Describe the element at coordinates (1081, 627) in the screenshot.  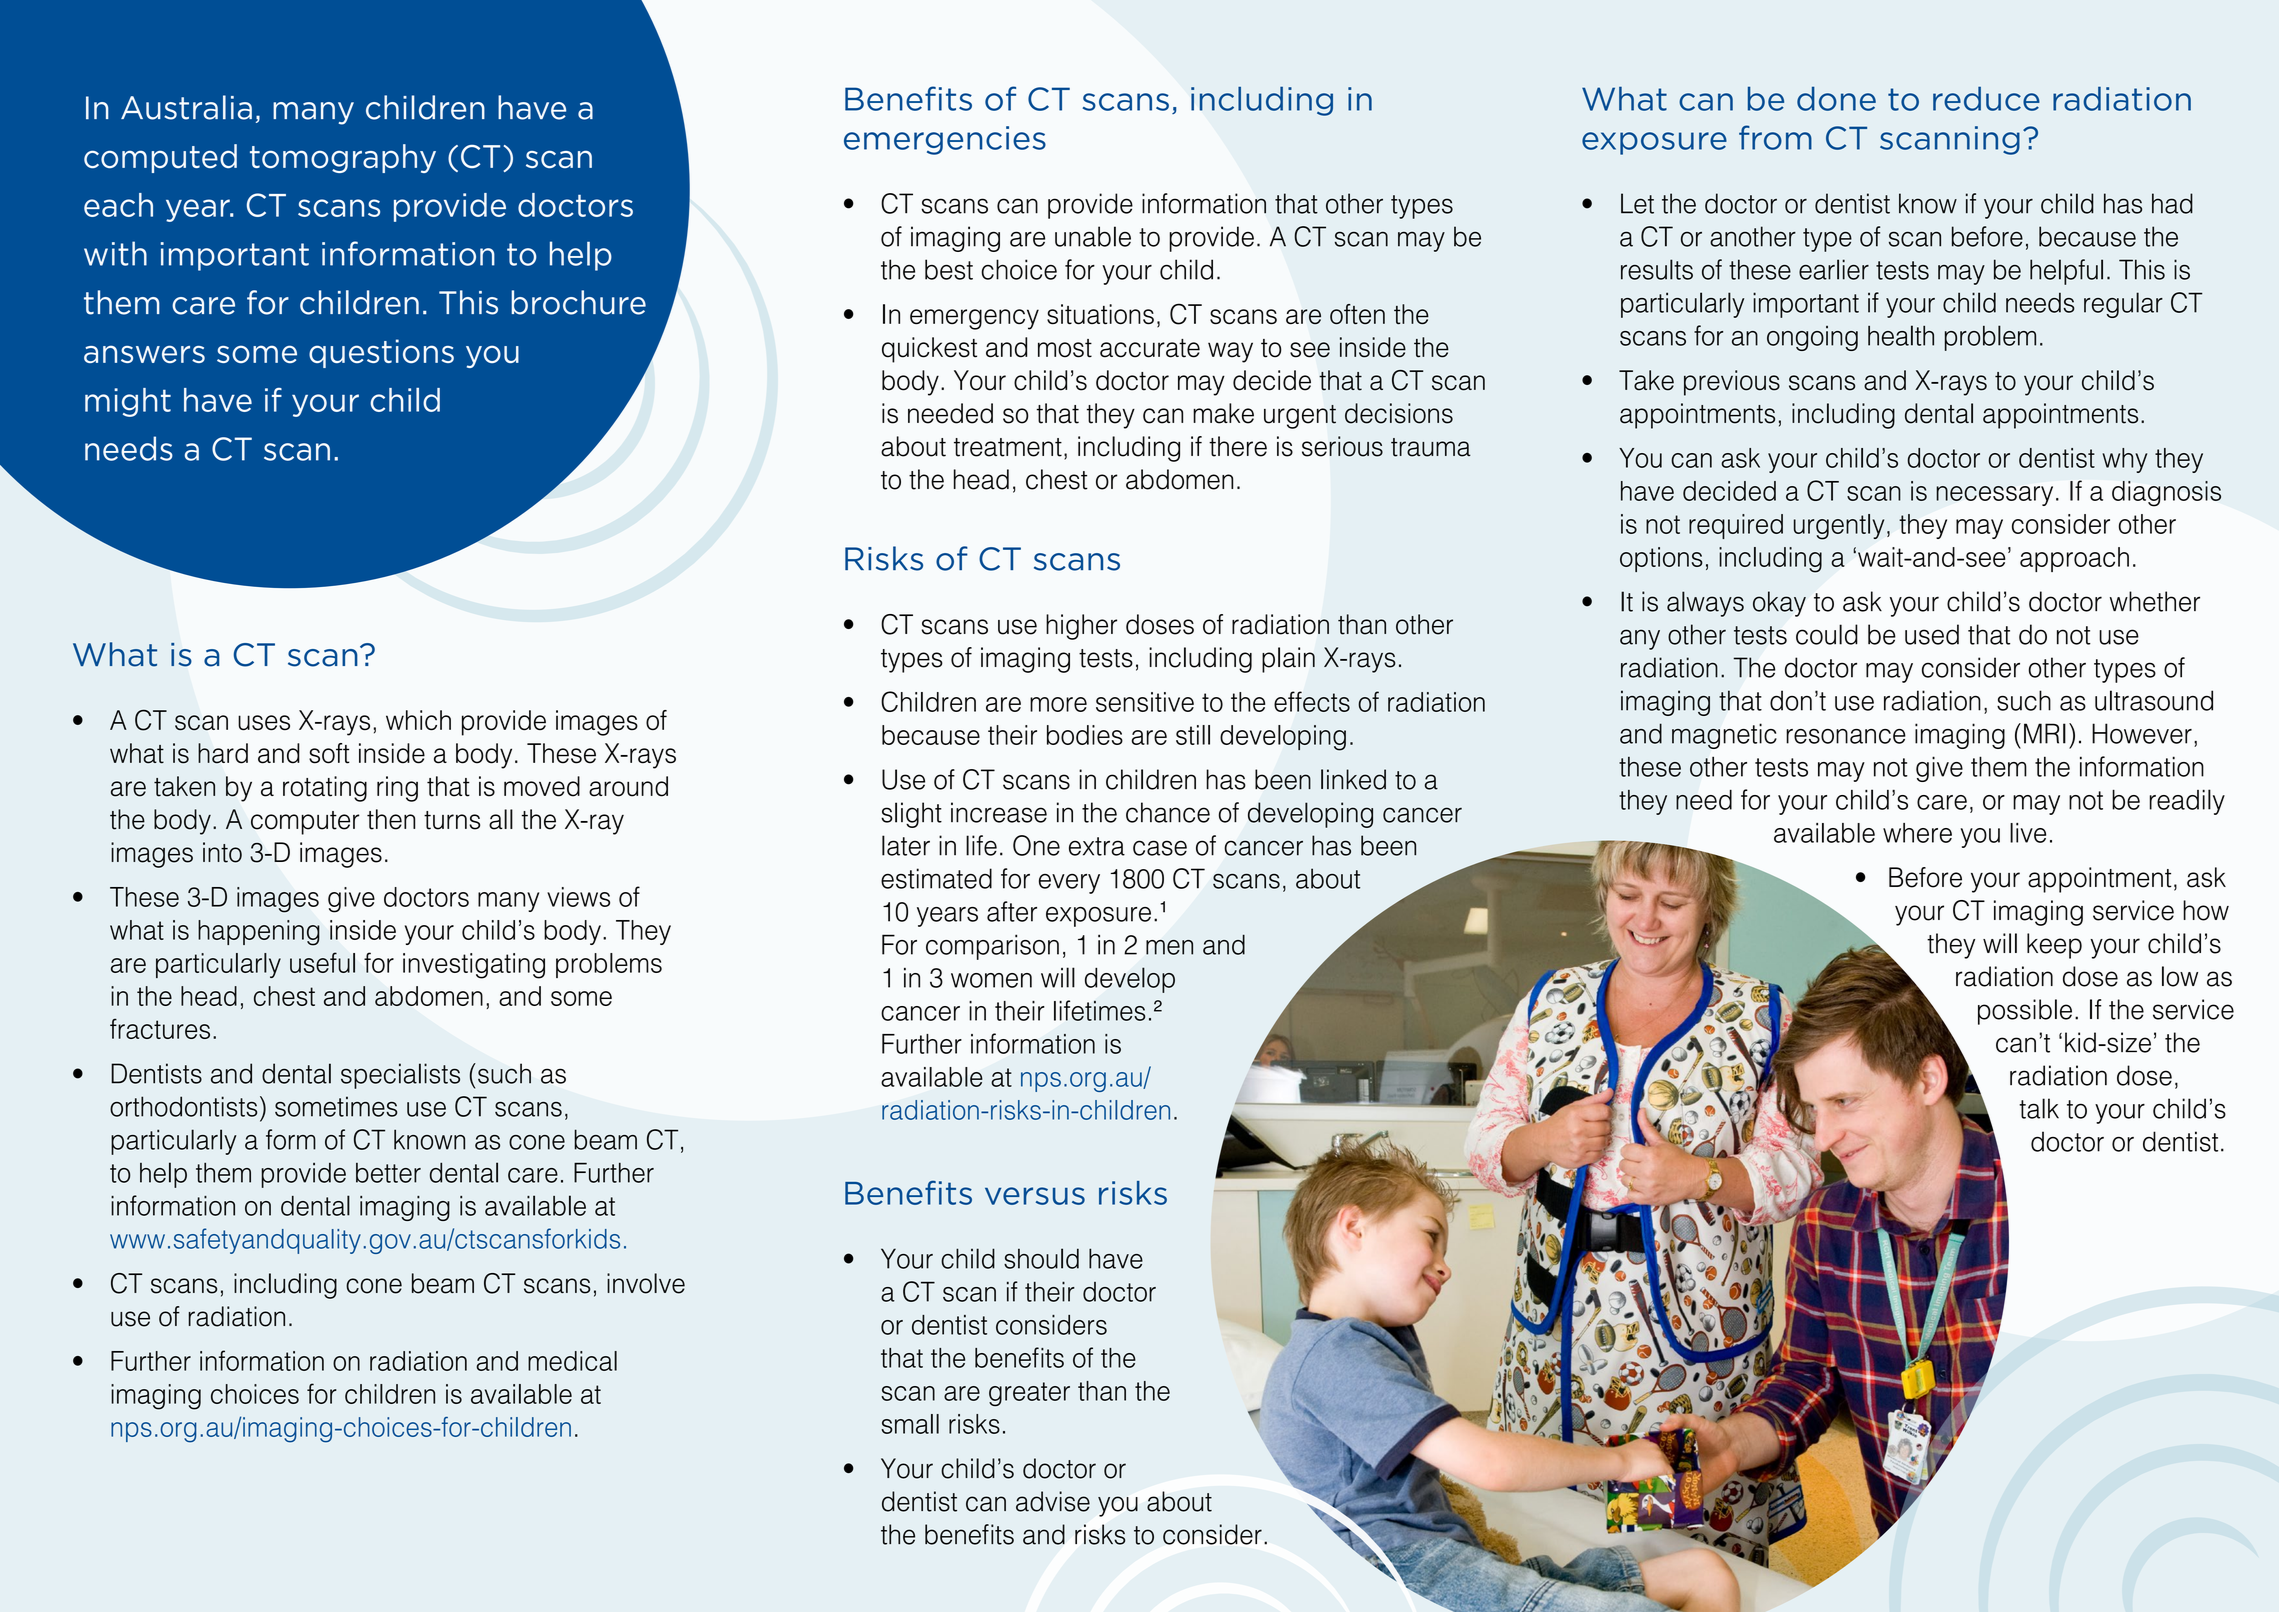
I see `higher` at that location.
